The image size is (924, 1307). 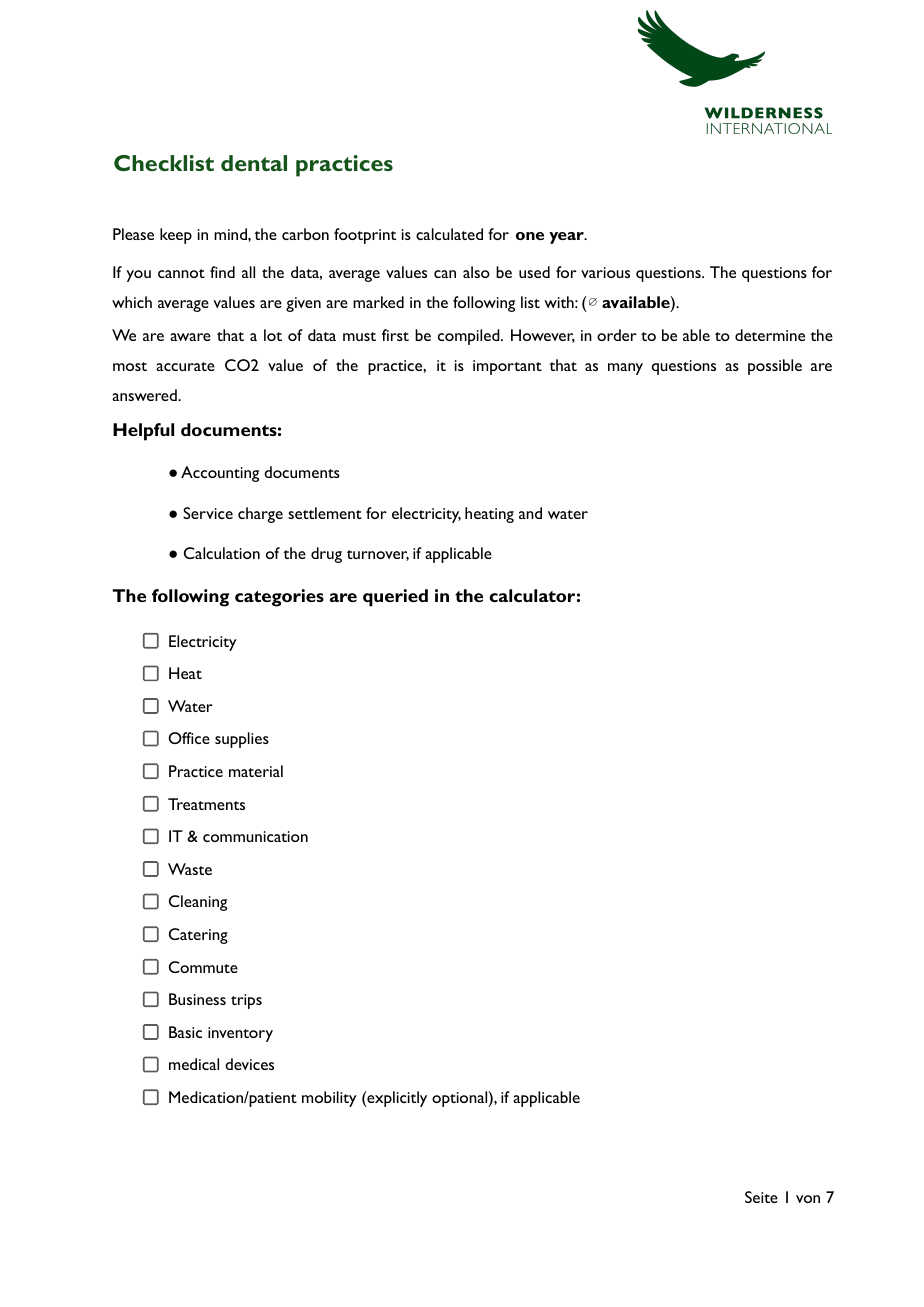 What do you see at coordinates (395, 598) in the page?
I see `queried` at bounding box center [395, 598].
